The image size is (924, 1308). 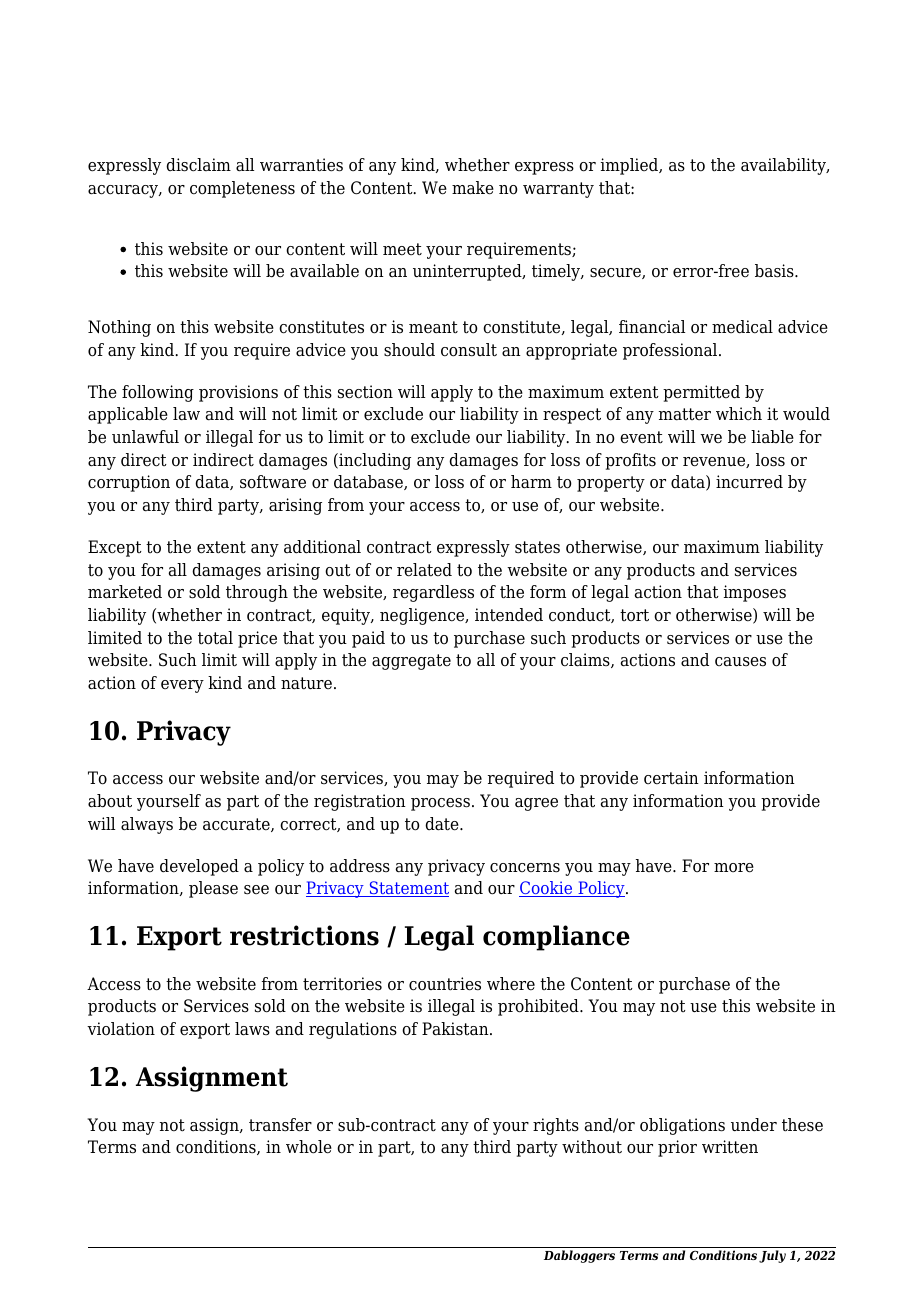 What do you see at coordinates (424, 570) in the screenshot?
I see `related` at bounding box center [424, 570].
